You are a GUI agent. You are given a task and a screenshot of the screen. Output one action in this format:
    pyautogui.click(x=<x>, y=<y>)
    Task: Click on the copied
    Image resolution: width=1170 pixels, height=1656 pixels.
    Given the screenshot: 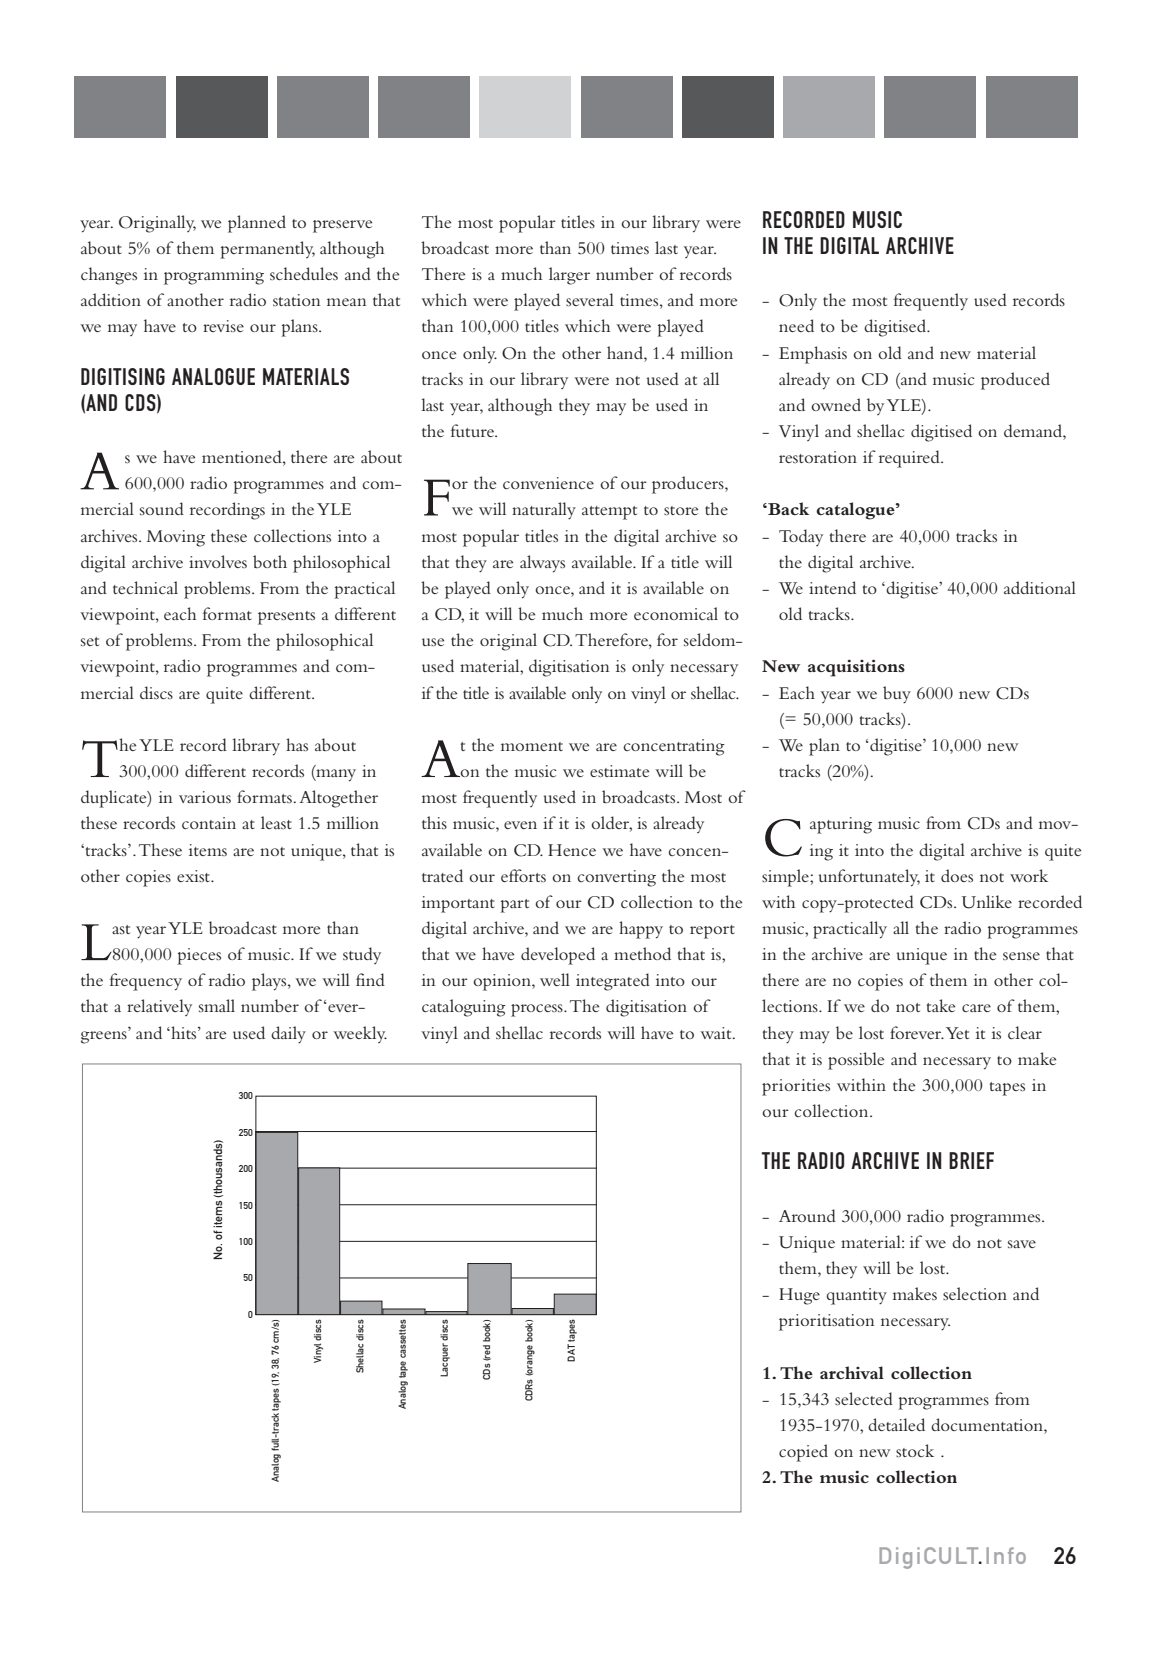 What is the action you would take?
    pyautogui.click(x=803, y=1453)
